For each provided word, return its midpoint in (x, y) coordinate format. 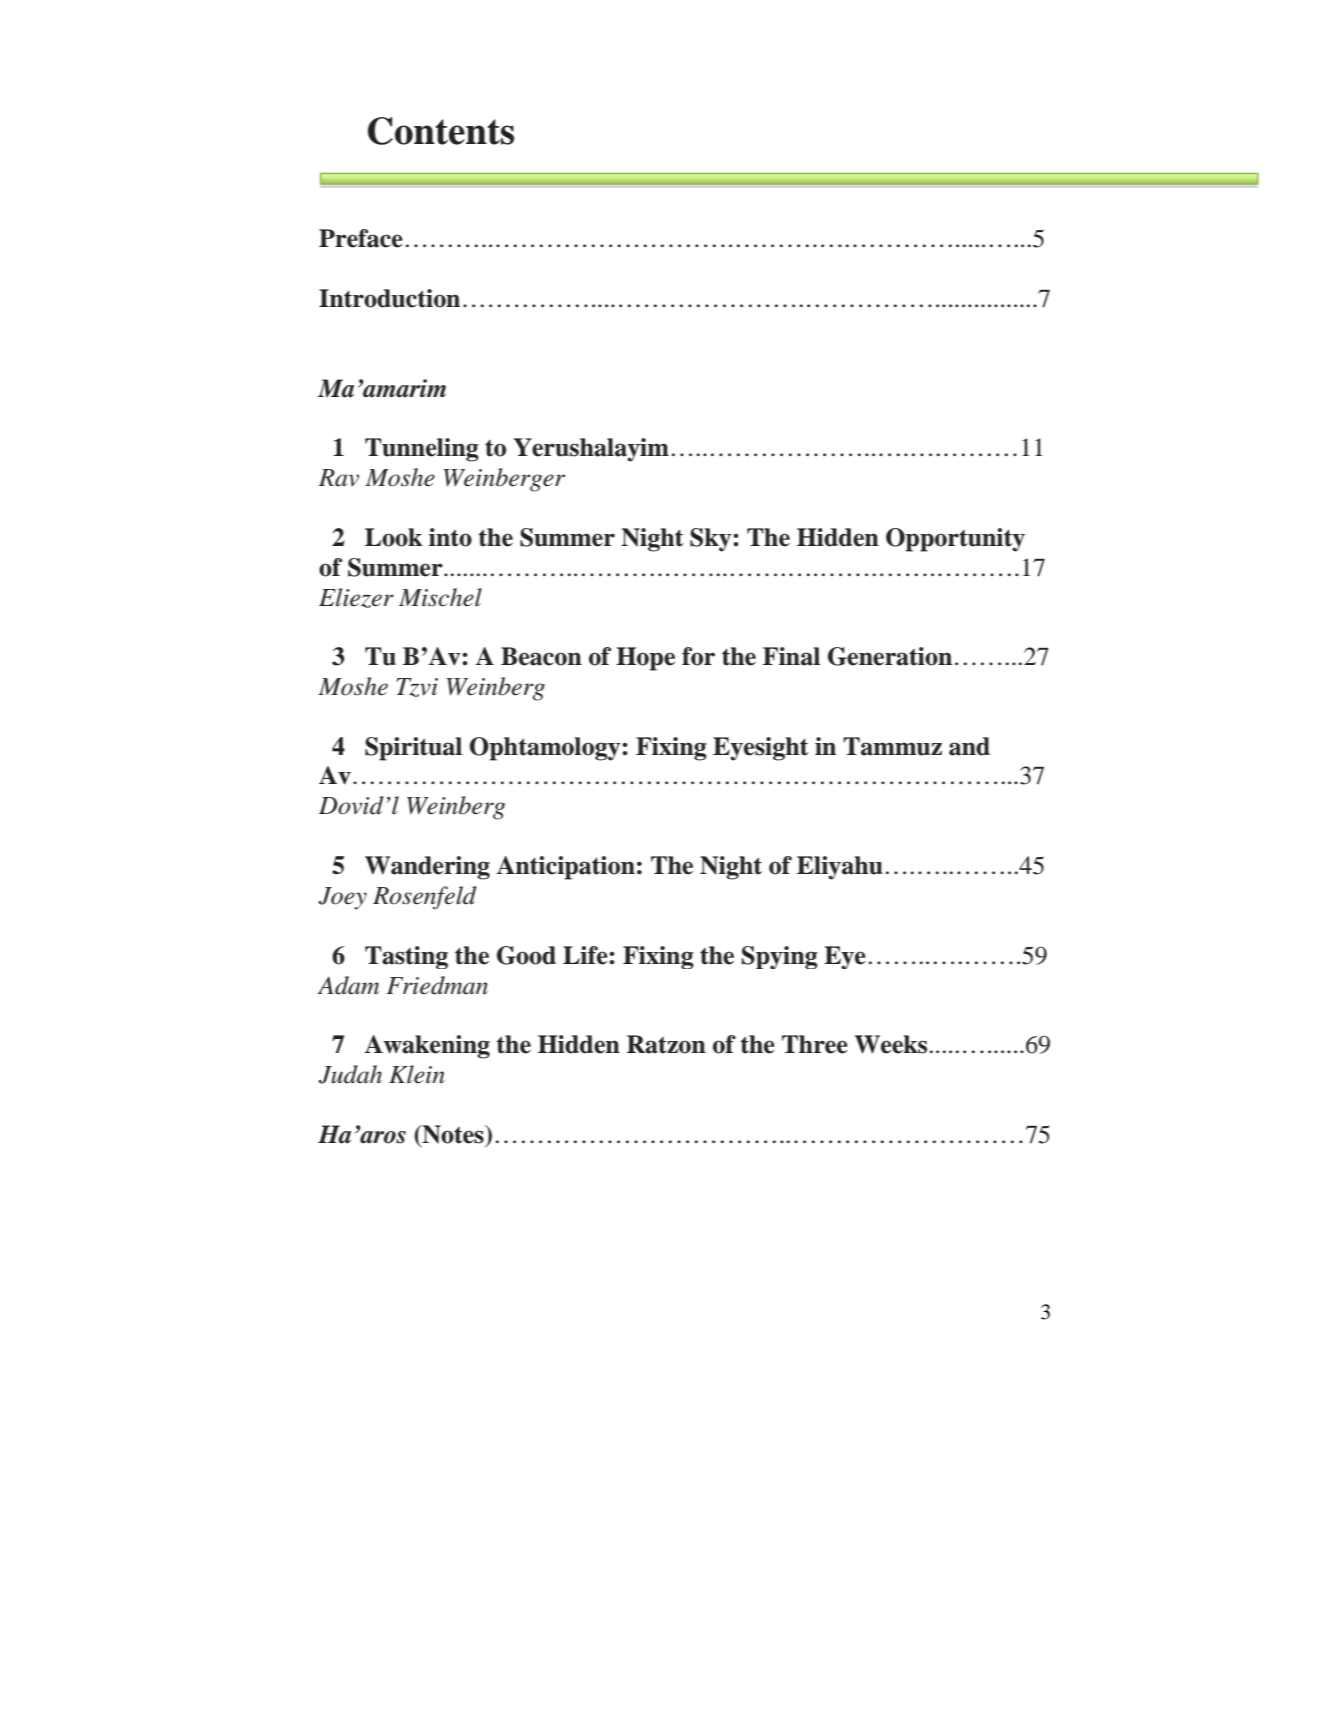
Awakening (427, 1047)
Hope (646, 659)
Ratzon (666, 1044)
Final (791, 656)
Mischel (440, 597)
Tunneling (422, 450)
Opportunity (955, 540)
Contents (441, 131)
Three (815, 1044)
